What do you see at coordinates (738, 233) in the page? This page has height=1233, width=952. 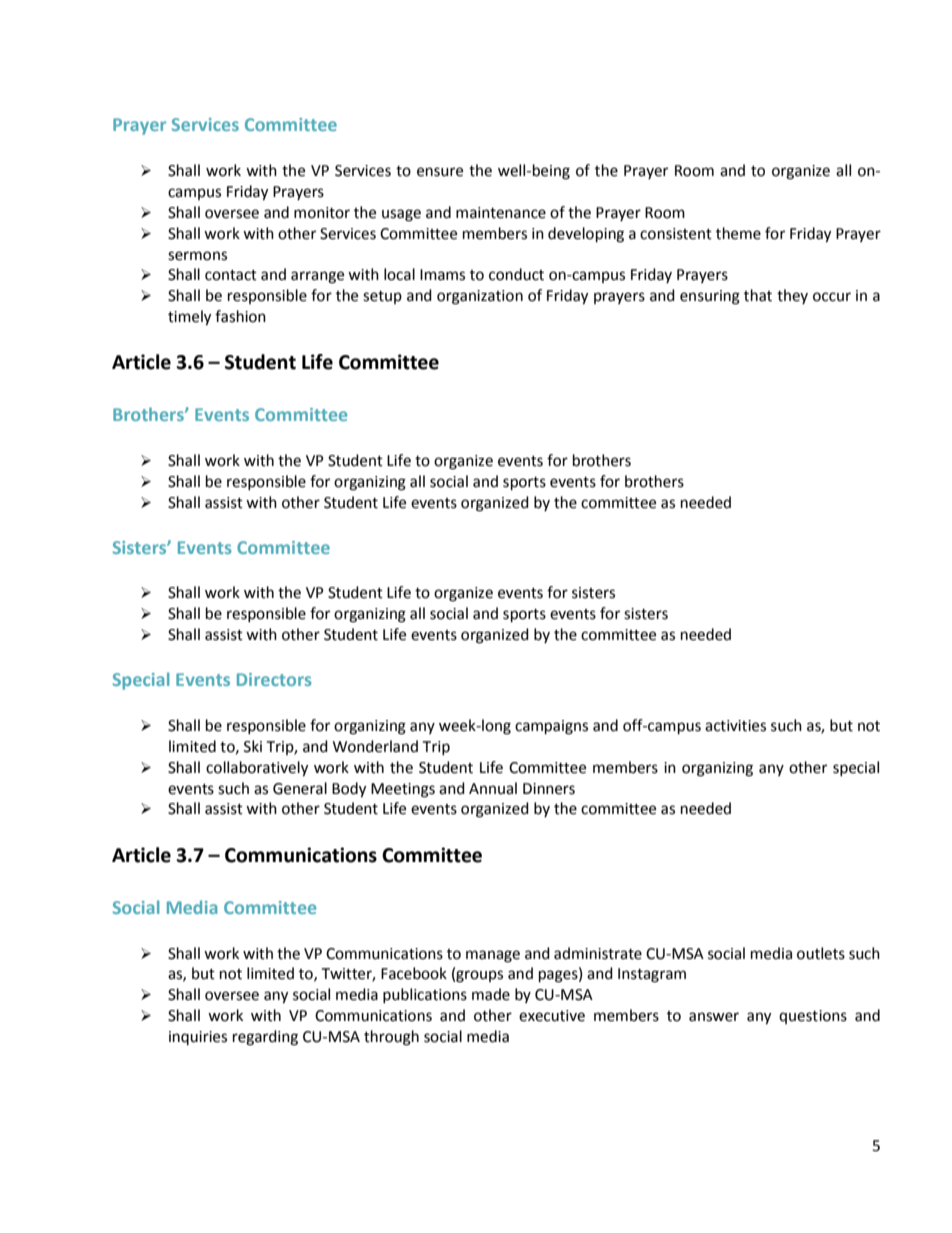 I see `theme` at bounding box center [738, 233].
